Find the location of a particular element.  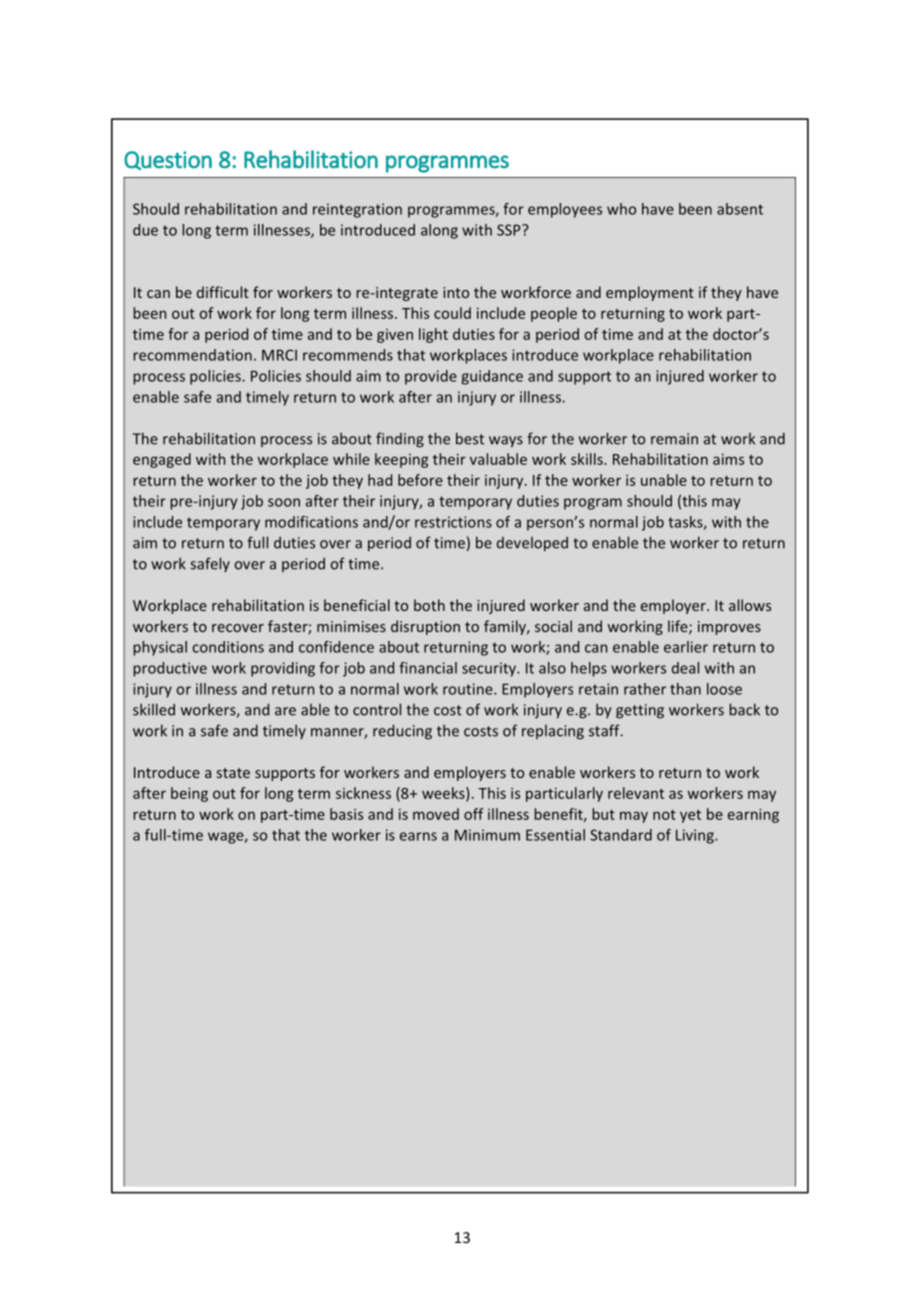

recommendation is located at coordinates (192, 355).
